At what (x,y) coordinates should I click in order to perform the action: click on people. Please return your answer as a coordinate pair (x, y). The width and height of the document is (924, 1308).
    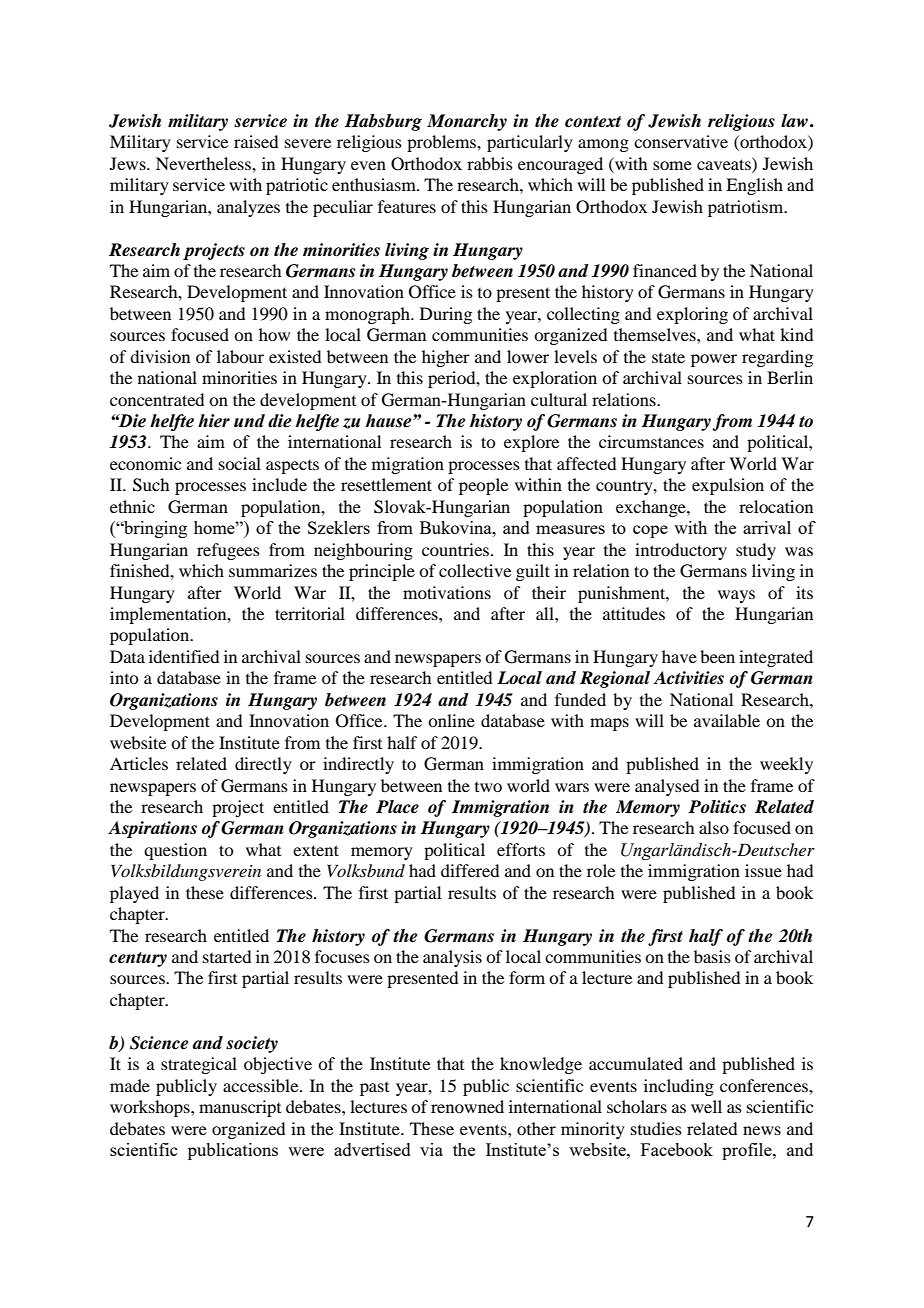
    Looking at the image, I should click on (483, 486).
